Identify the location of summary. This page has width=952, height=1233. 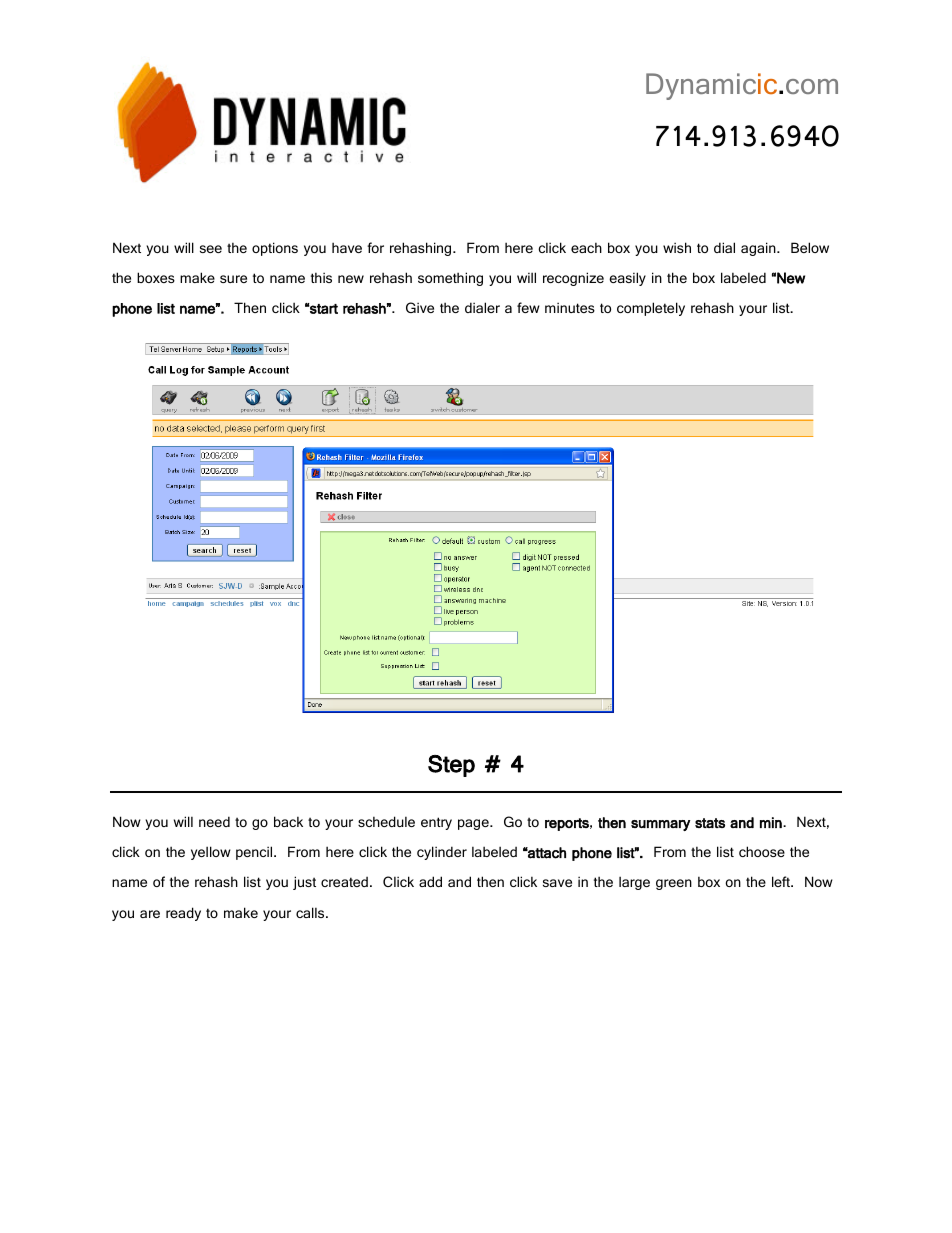
(660, 825).
